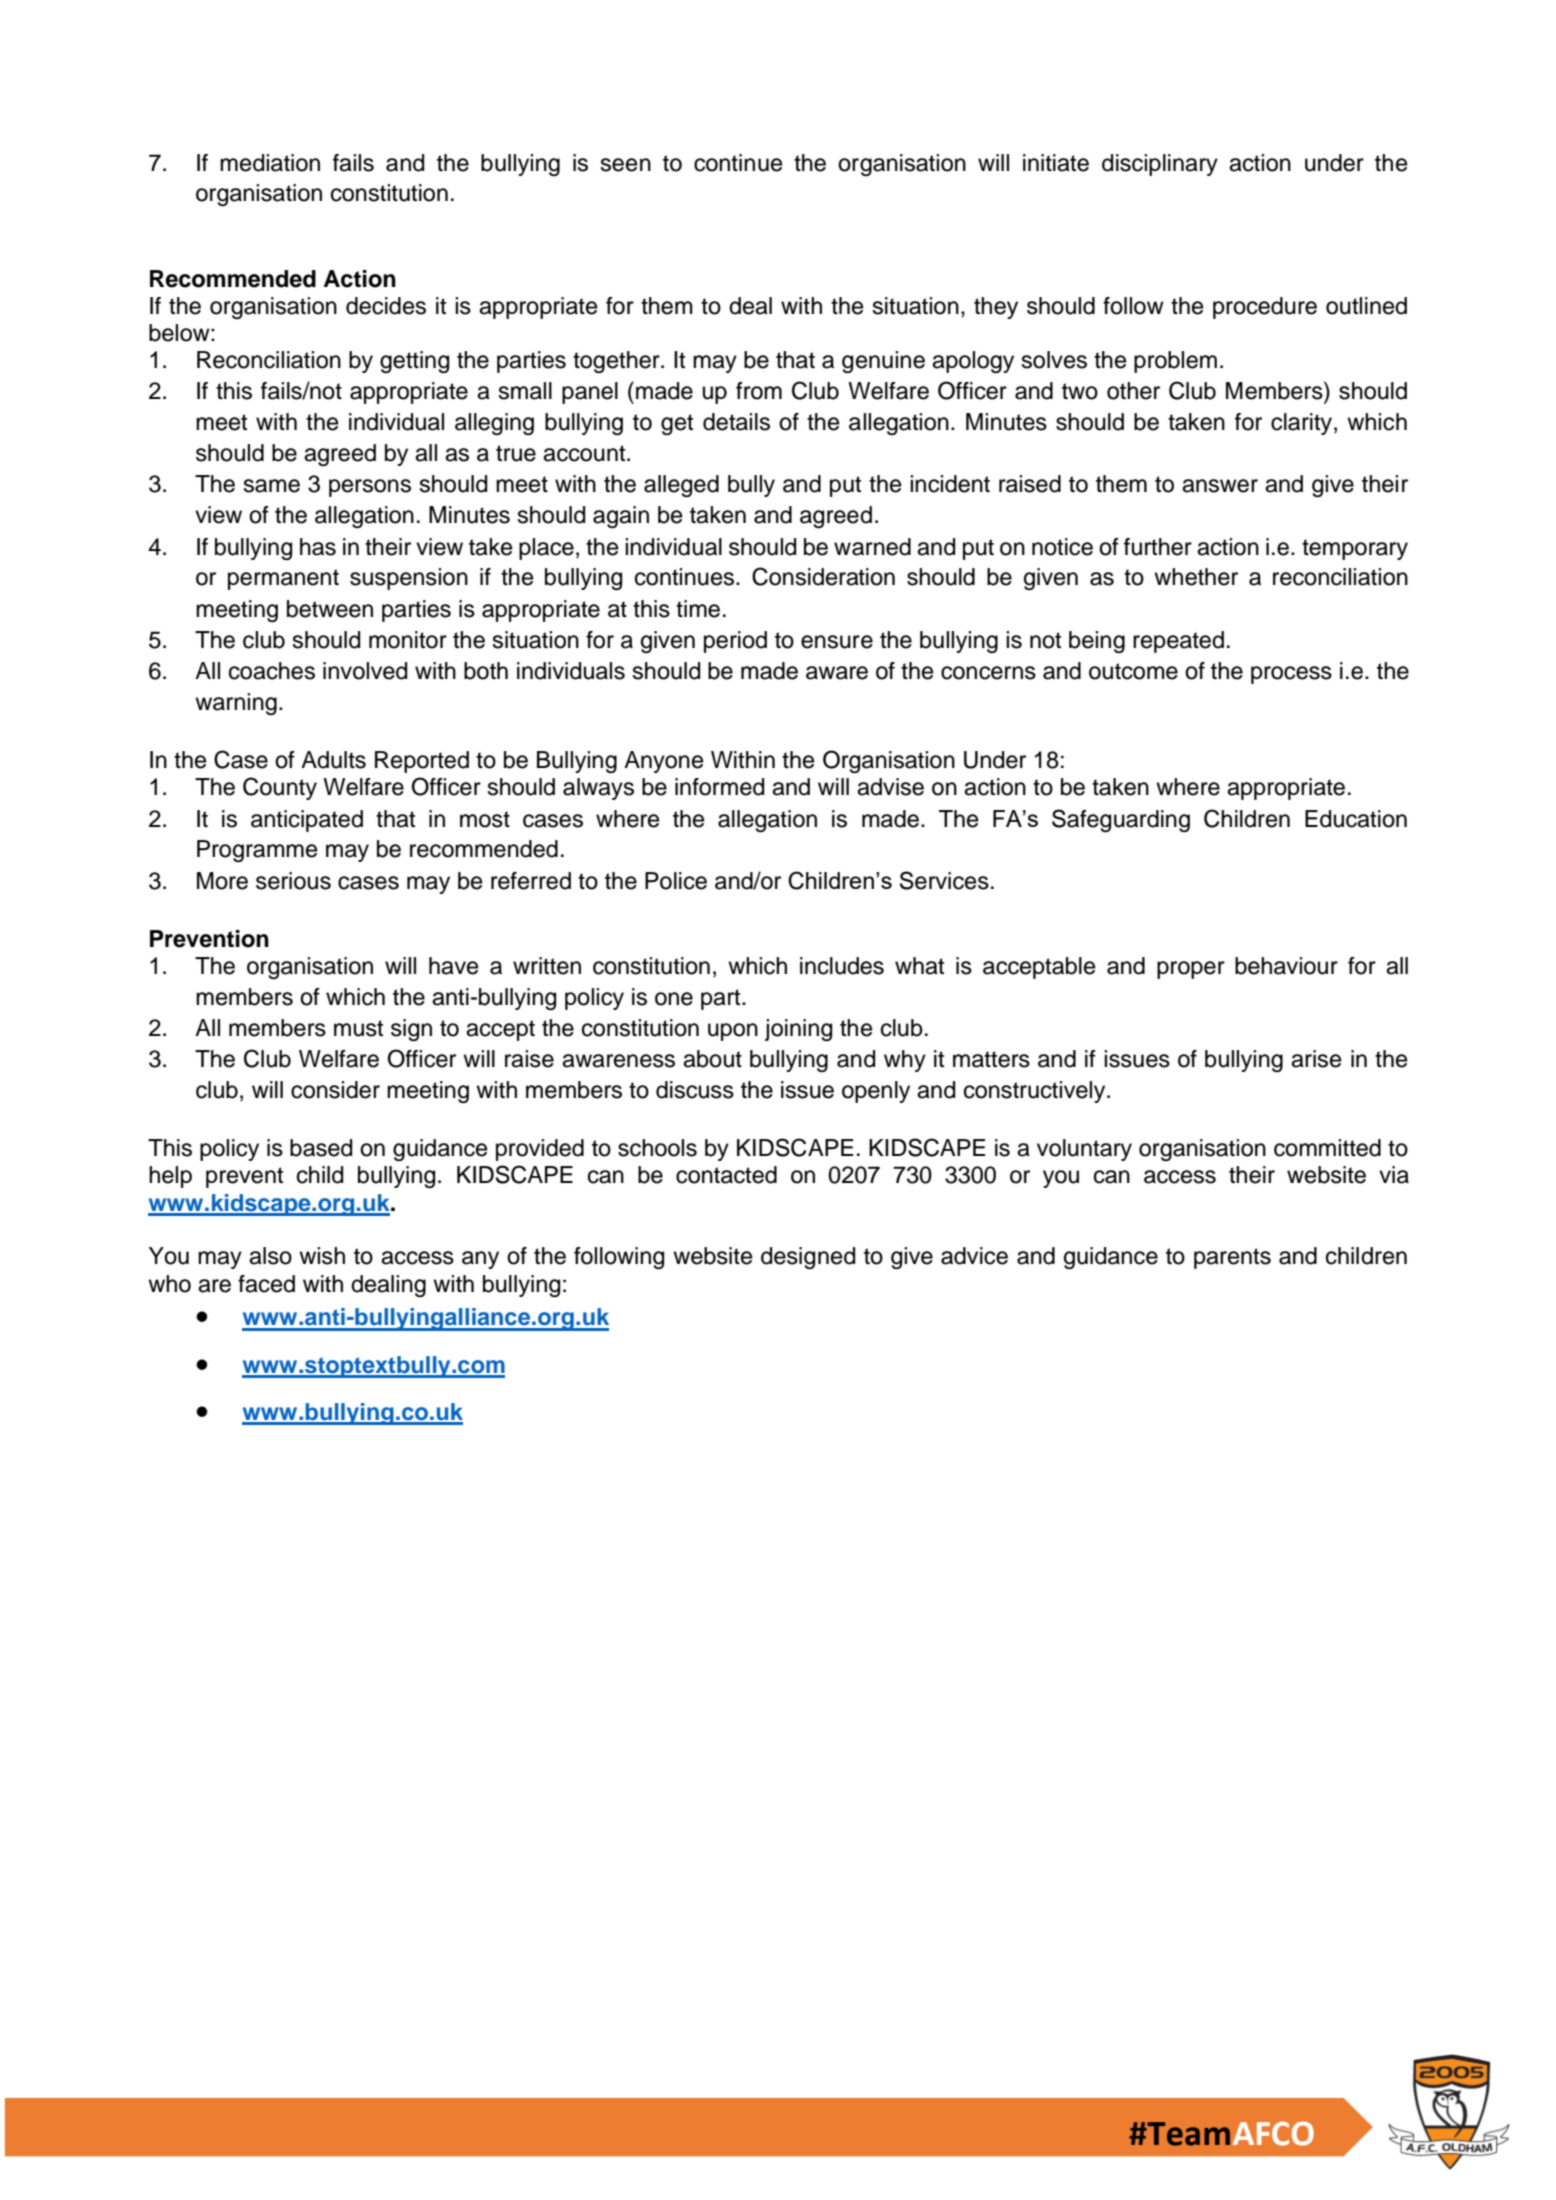 The image size is (1556, 2200). I want to click on Anyone, so click(663, 762).
